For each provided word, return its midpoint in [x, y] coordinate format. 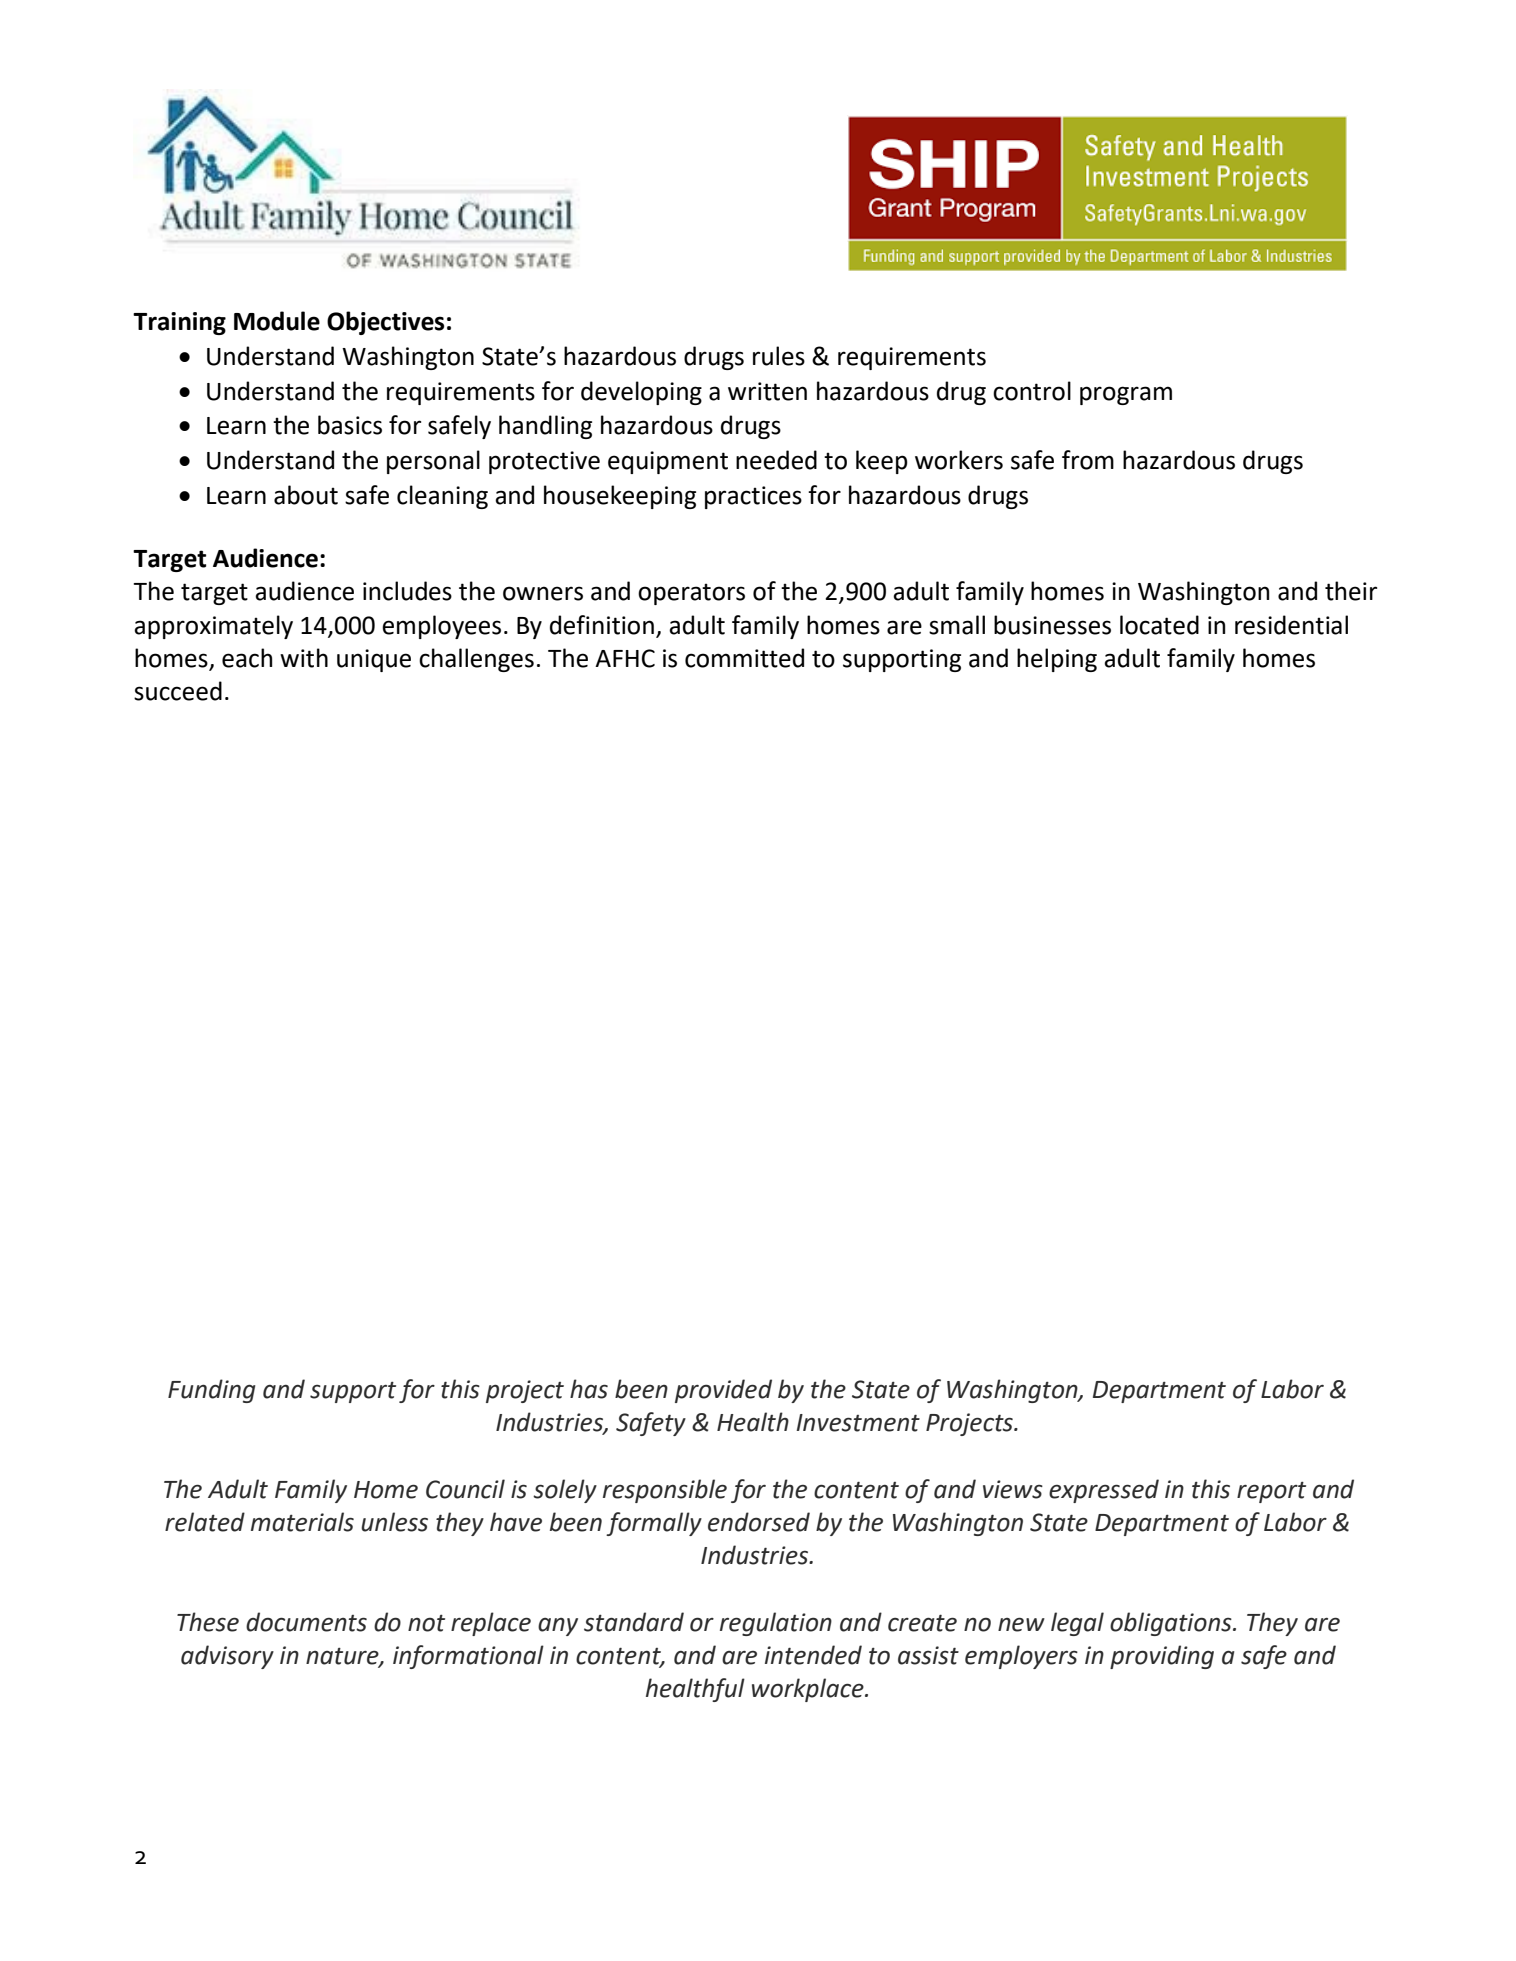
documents [306, 1622]
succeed [178, 691]
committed [744, 658]
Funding [211, 1391]
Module [277, 321]
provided [723, 1391]
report [1271, 1492]
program [1126, 395]
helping [1057, 660]
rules [779, 356]
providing [1162, 1657]
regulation [776, 1624]
